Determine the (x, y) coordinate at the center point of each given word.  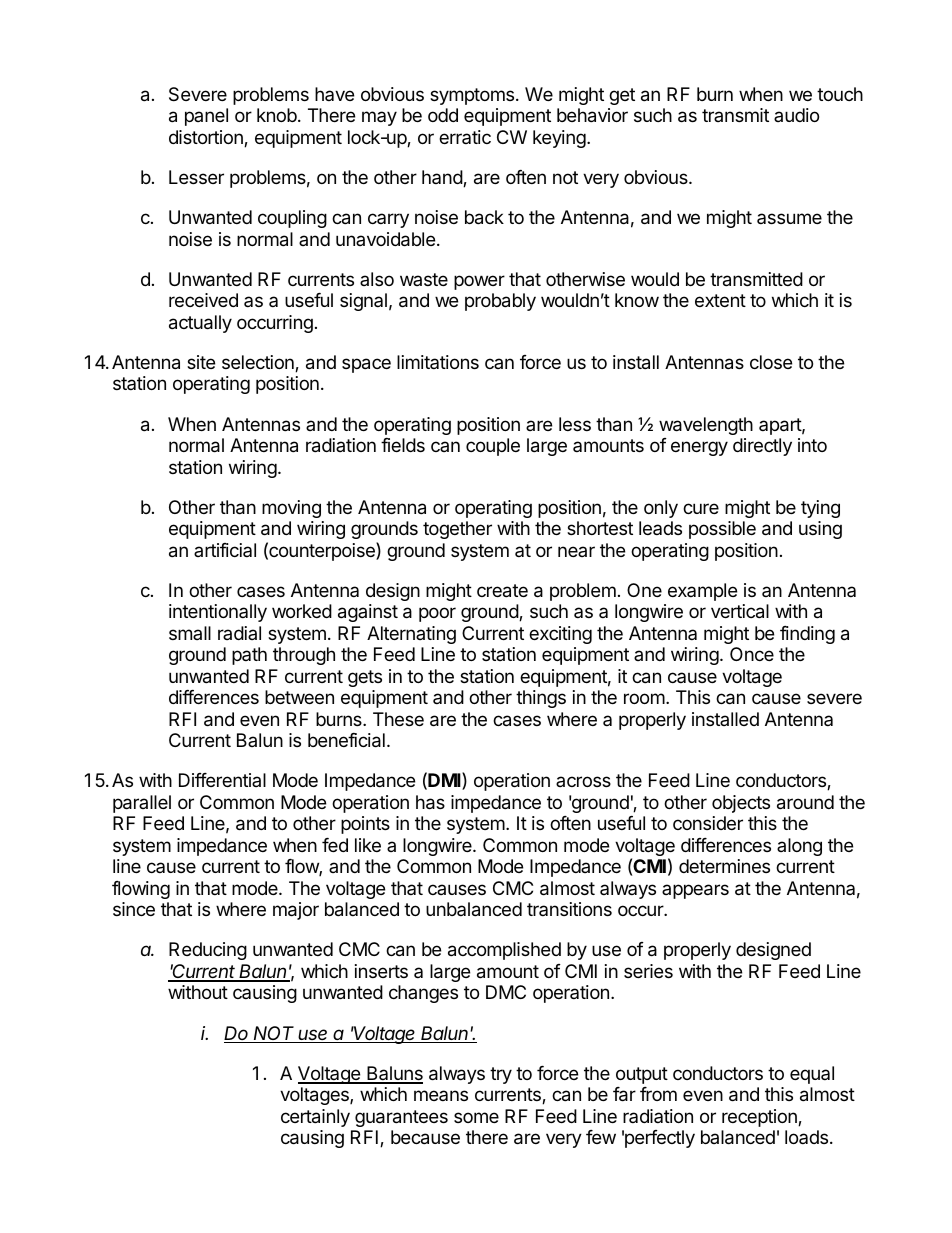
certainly (315, 1118)
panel (206, 117)
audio (796, 115)
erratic (465, 137)
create (502, 591)
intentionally (218, 613)
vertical (740, 611)
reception (760, 1118)
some (476, 1117)
